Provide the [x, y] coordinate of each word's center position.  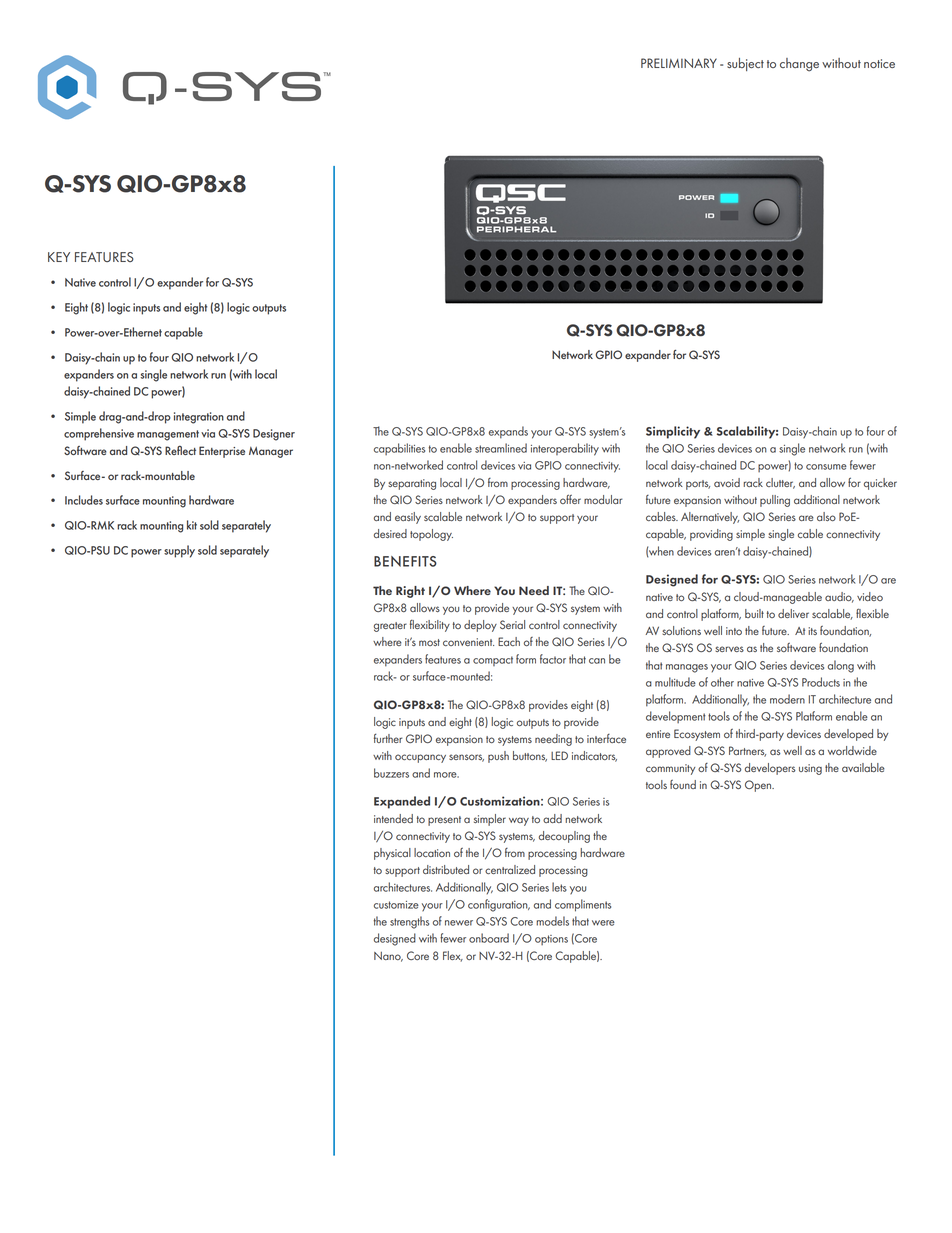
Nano [388, 957]
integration [199, 418]
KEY [59, 257]
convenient [468, 642]
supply [179, 551]
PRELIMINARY [679, 63]
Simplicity [673, 432]
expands [508, 432]
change [799, 65]
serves [729, 649]
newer [459, 923]
